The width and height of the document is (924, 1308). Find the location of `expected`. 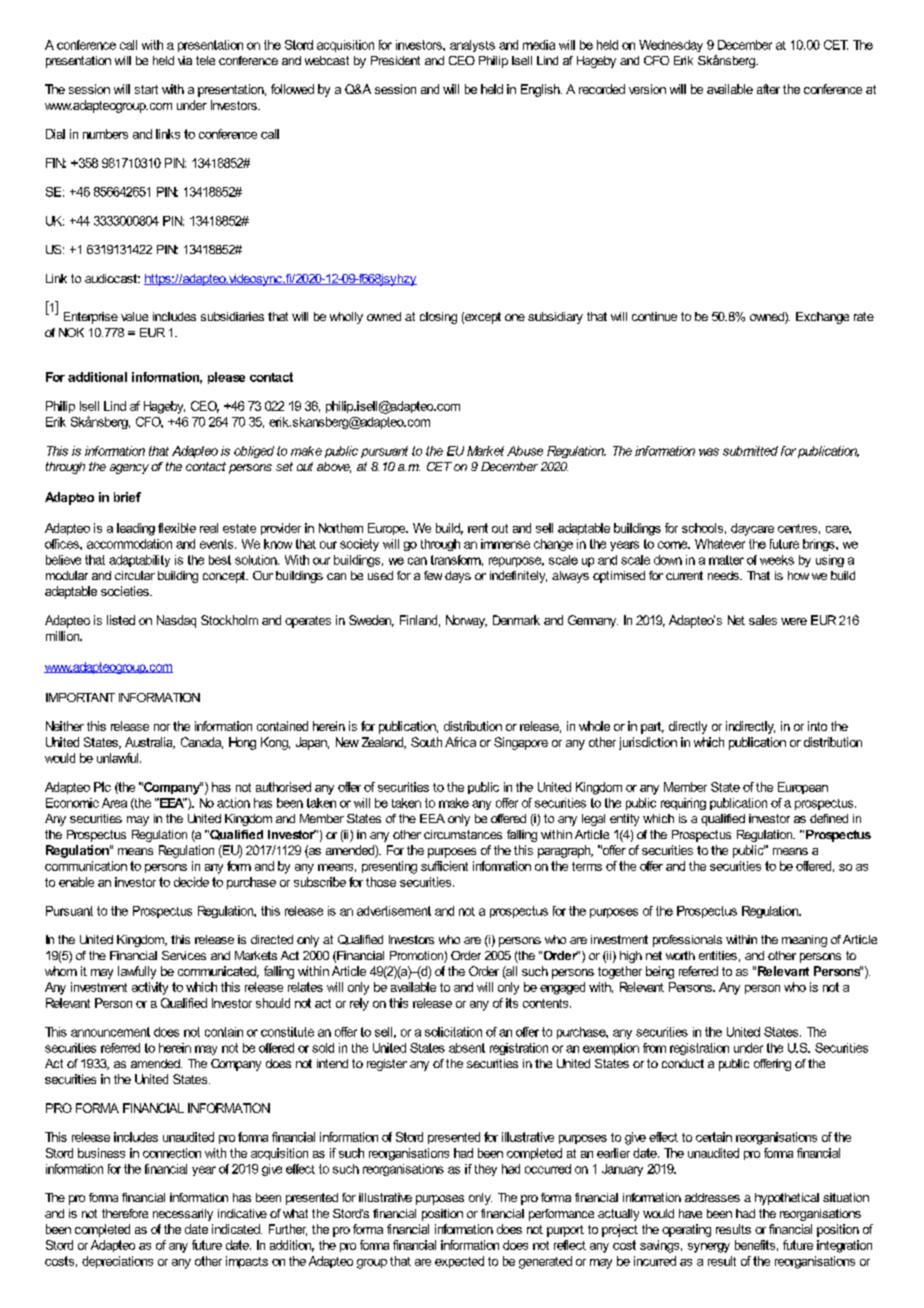

expected is located at coordinates (459, 1262).
